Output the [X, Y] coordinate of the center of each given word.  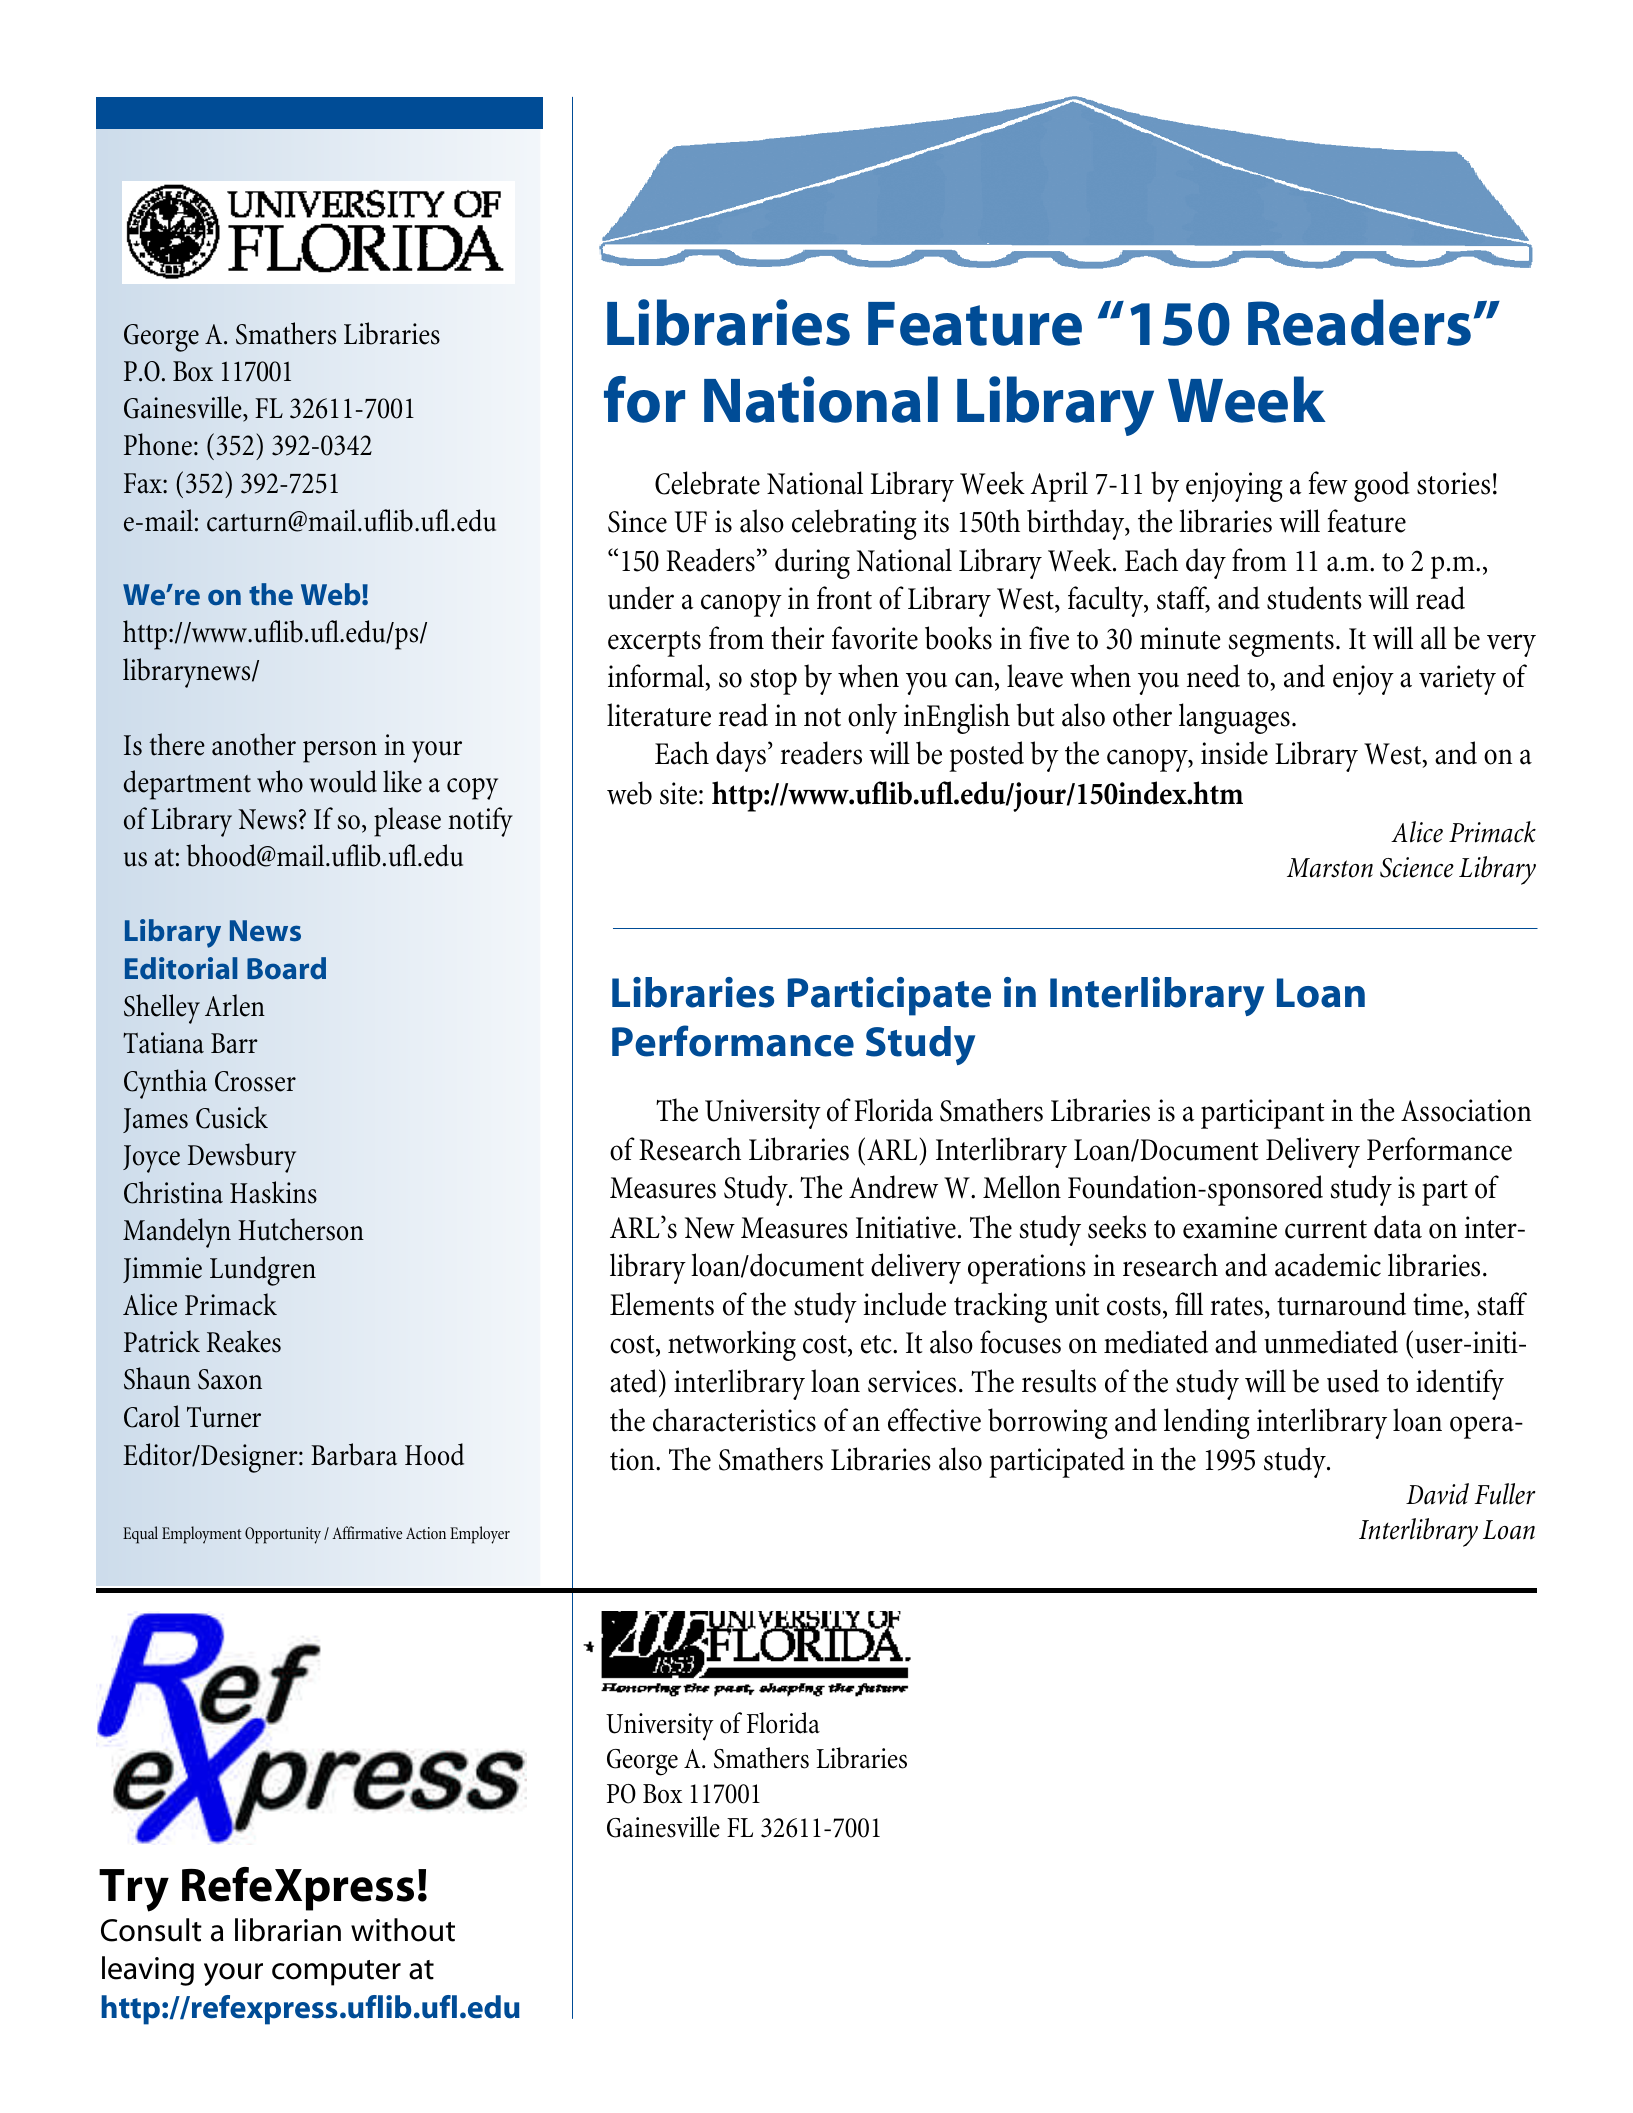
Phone [158, 444]
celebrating [854, 524]
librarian [288, 1930]
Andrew [893, 1187]
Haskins [273, 1192]
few [1328, 483]
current [1326, 1229]
